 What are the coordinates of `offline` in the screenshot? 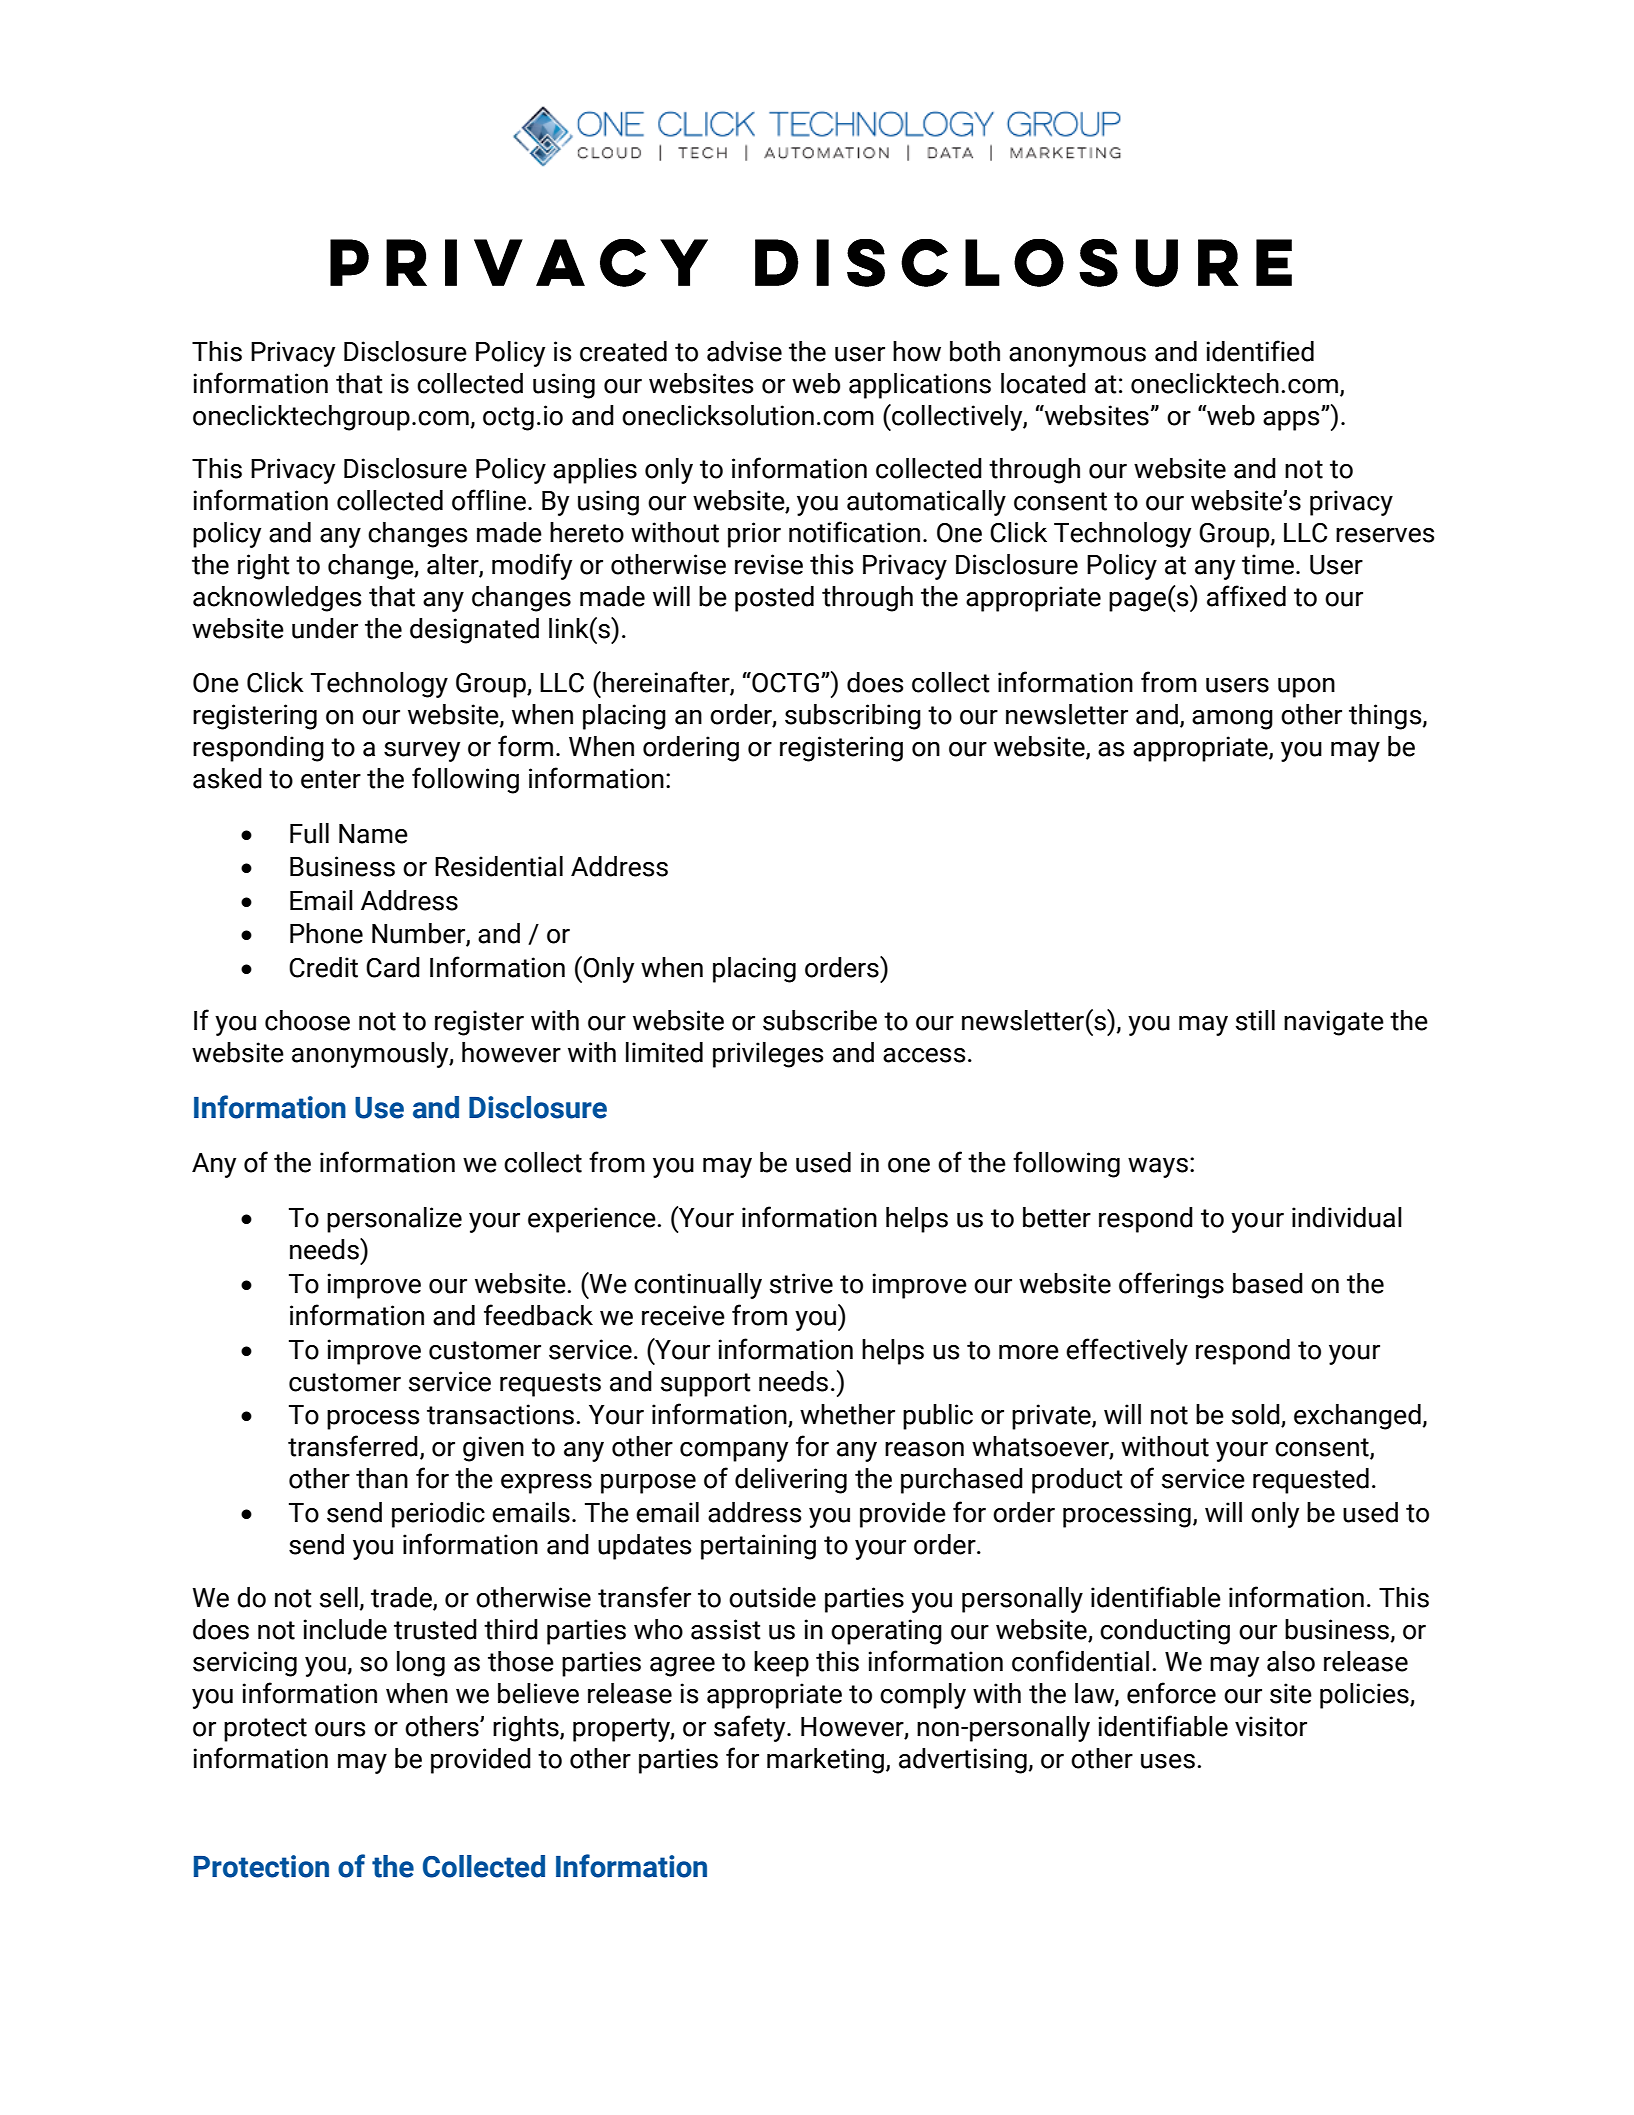 It's located at (489, 500).
